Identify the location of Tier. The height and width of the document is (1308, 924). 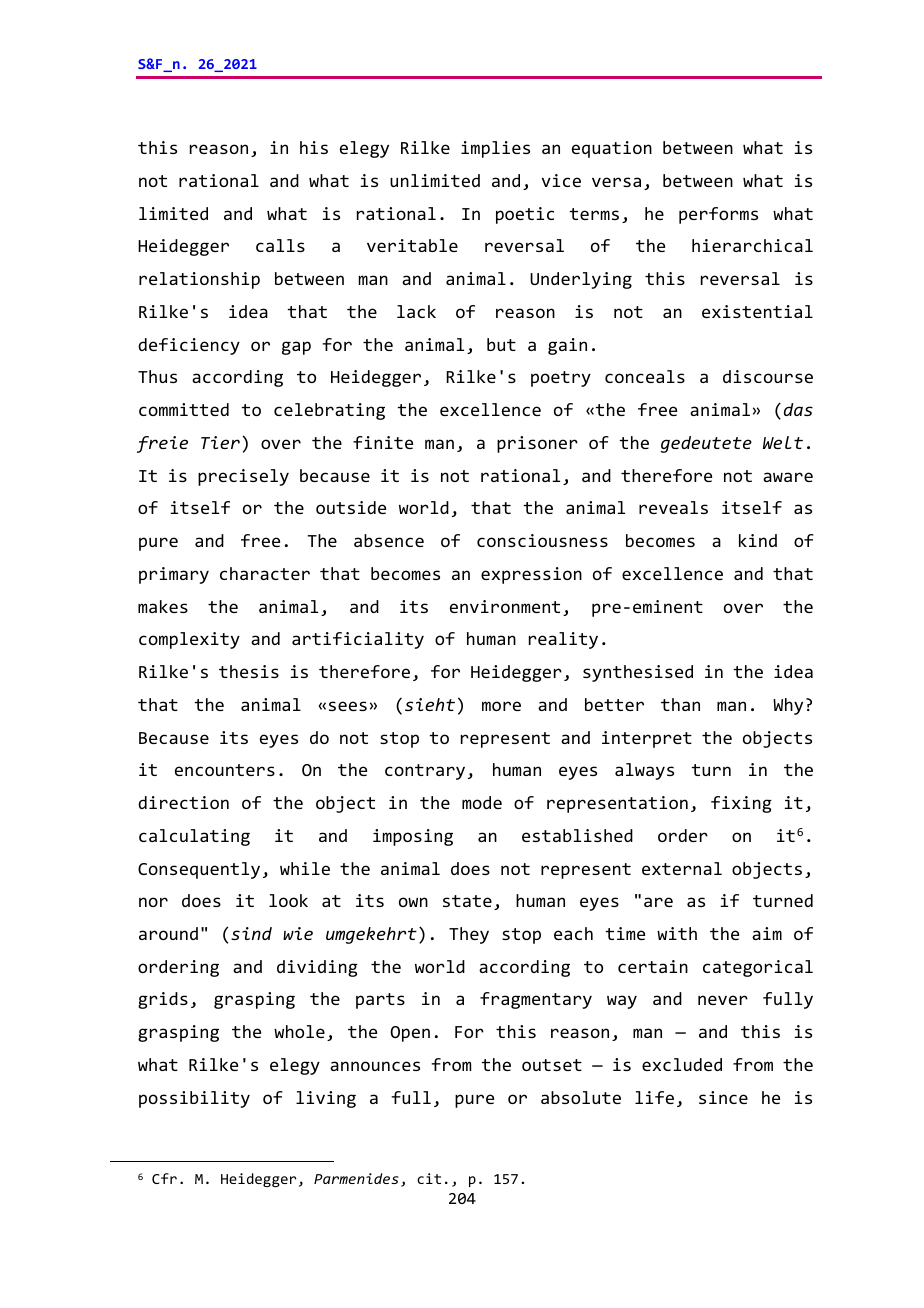
(220, 442).
